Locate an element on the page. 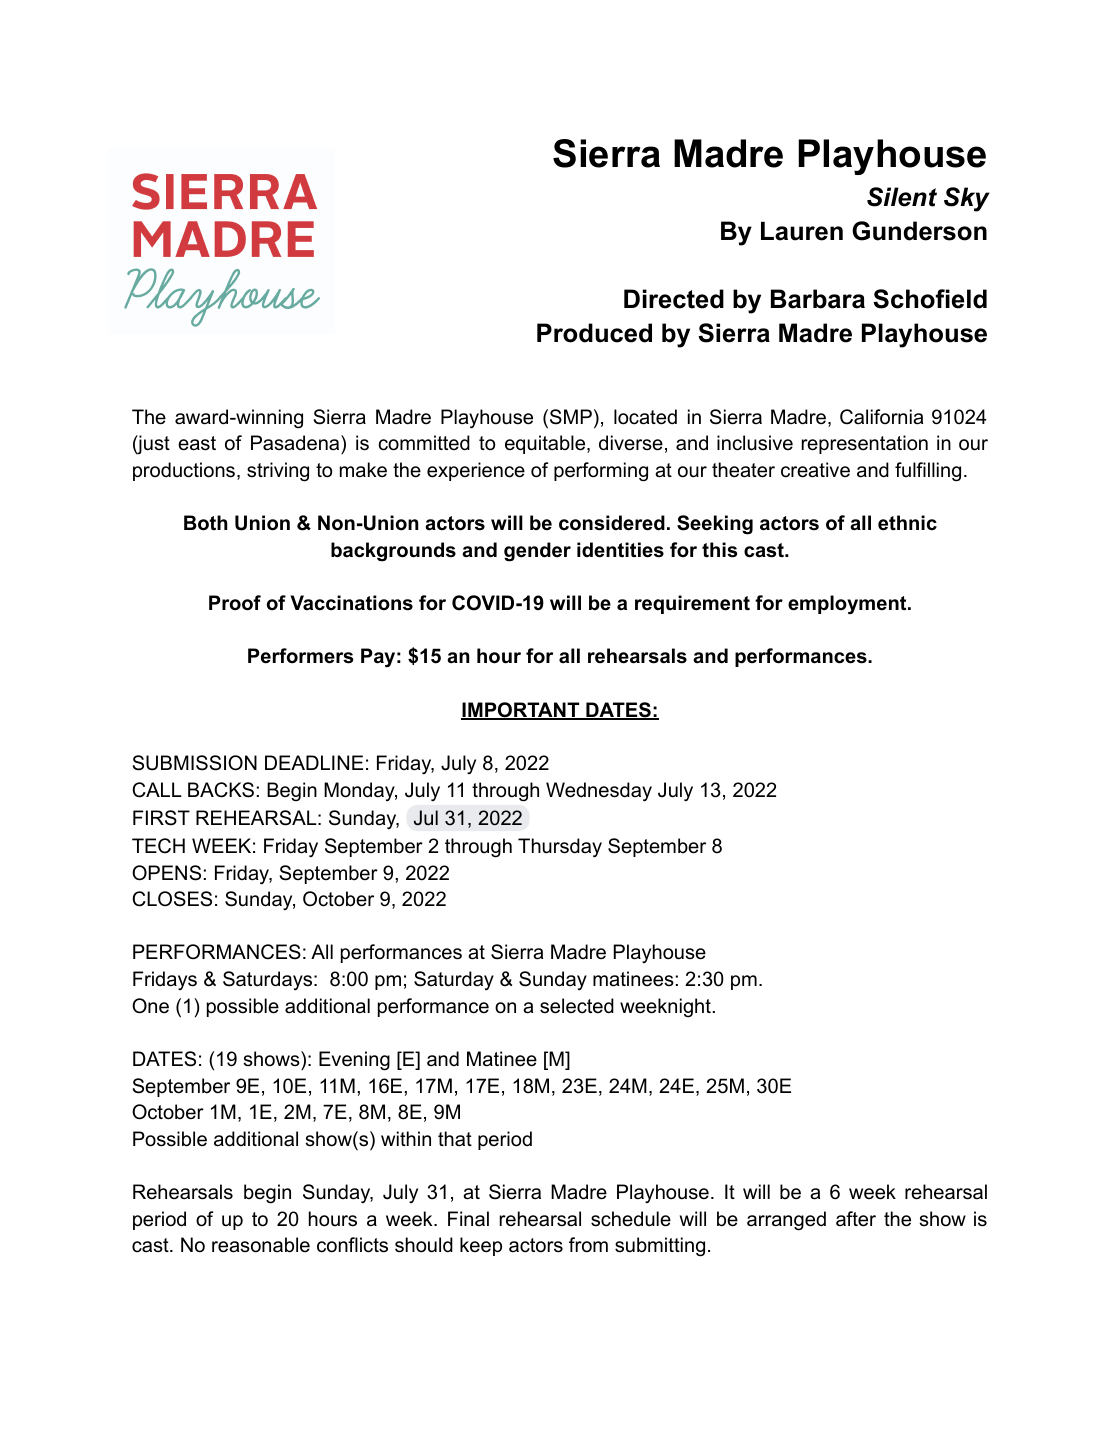 Image resolution: width=1120 pixels, height=1450 pixels. SUBMISSION is located at coordinates (195, 763).
